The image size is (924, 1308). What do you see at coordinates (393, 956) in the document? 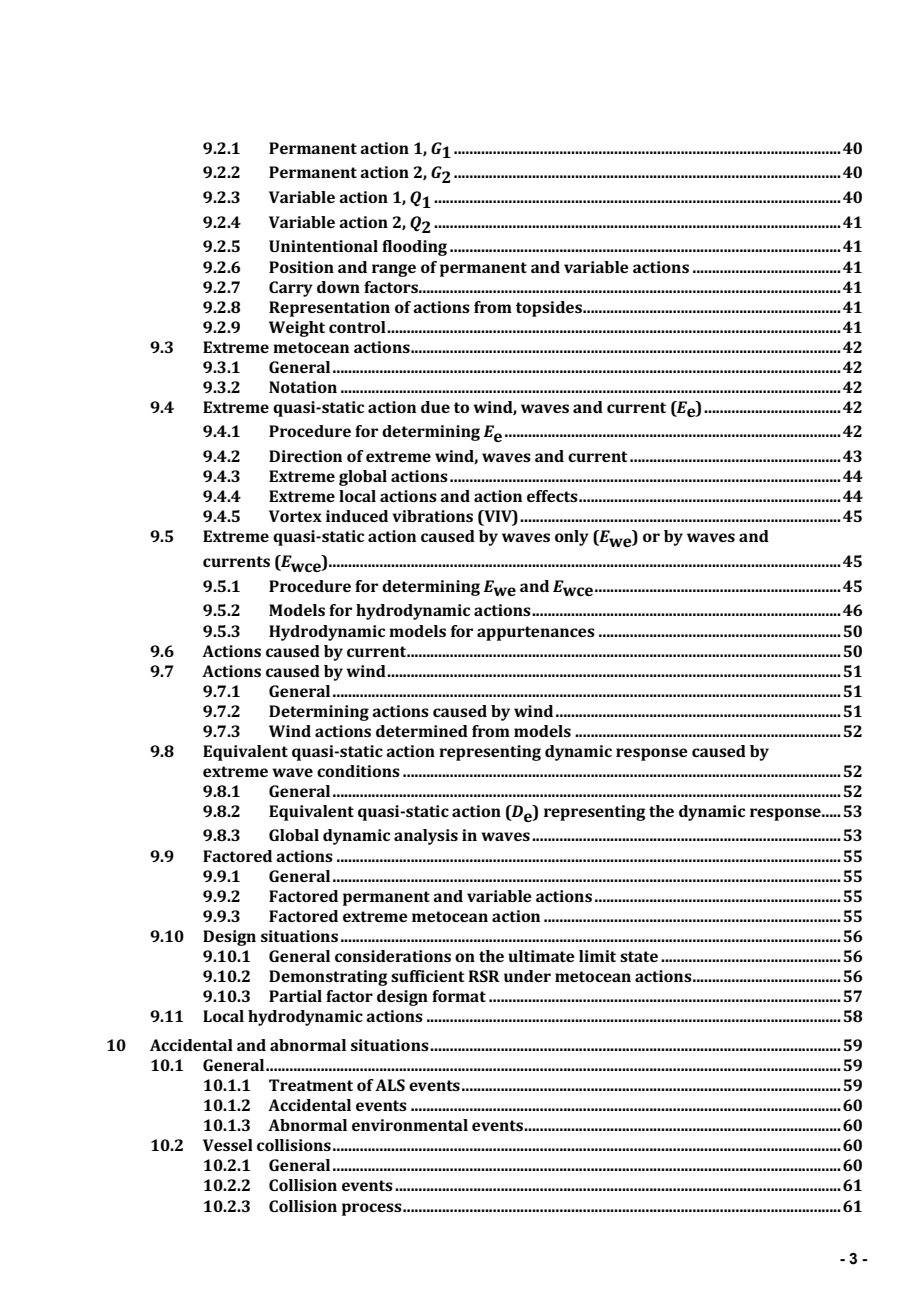
I see `considerations` at bounding box center [393, 956].
